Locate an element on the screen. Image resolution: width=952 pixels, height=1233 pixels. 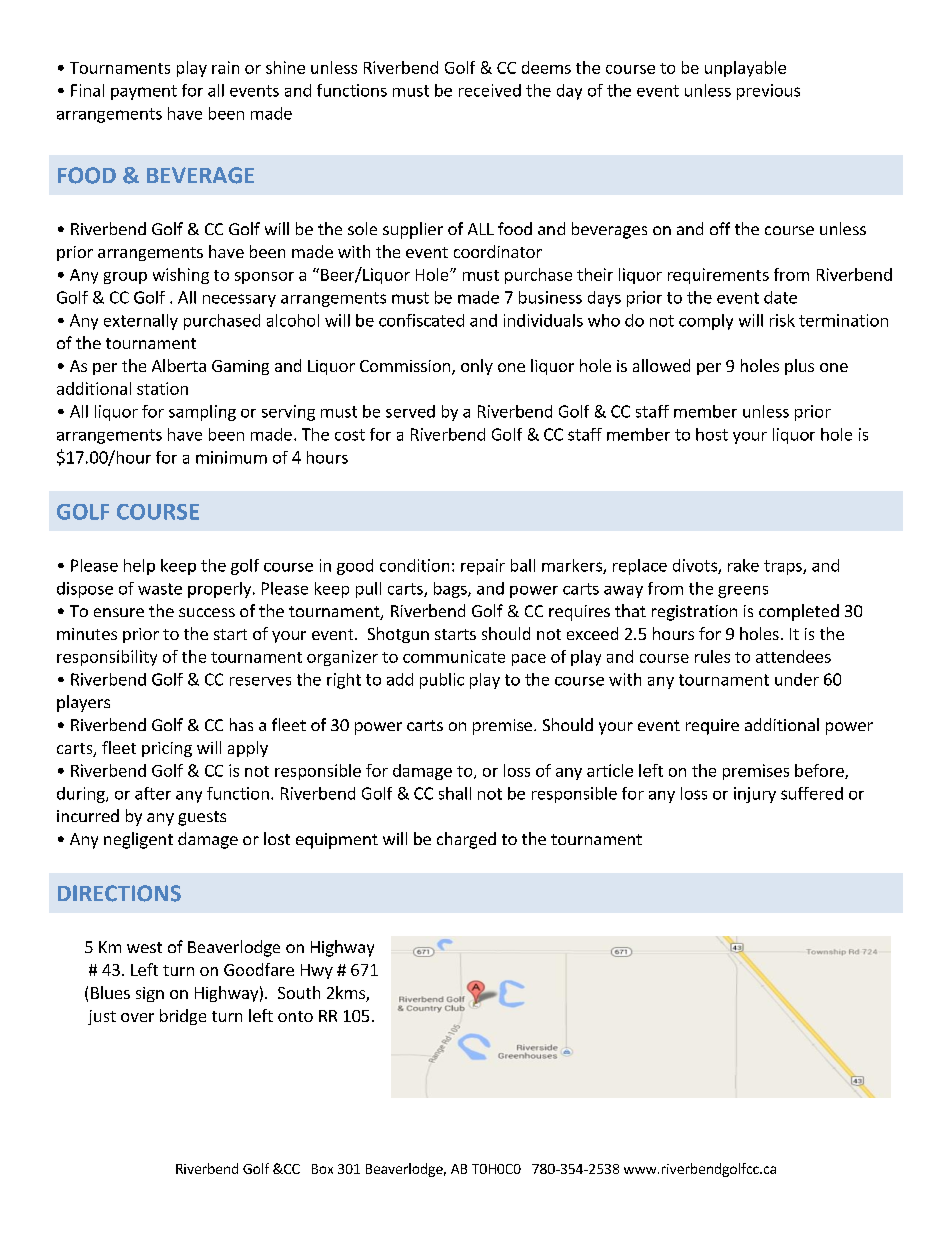
onto is located at coordinates (295, 1016).
